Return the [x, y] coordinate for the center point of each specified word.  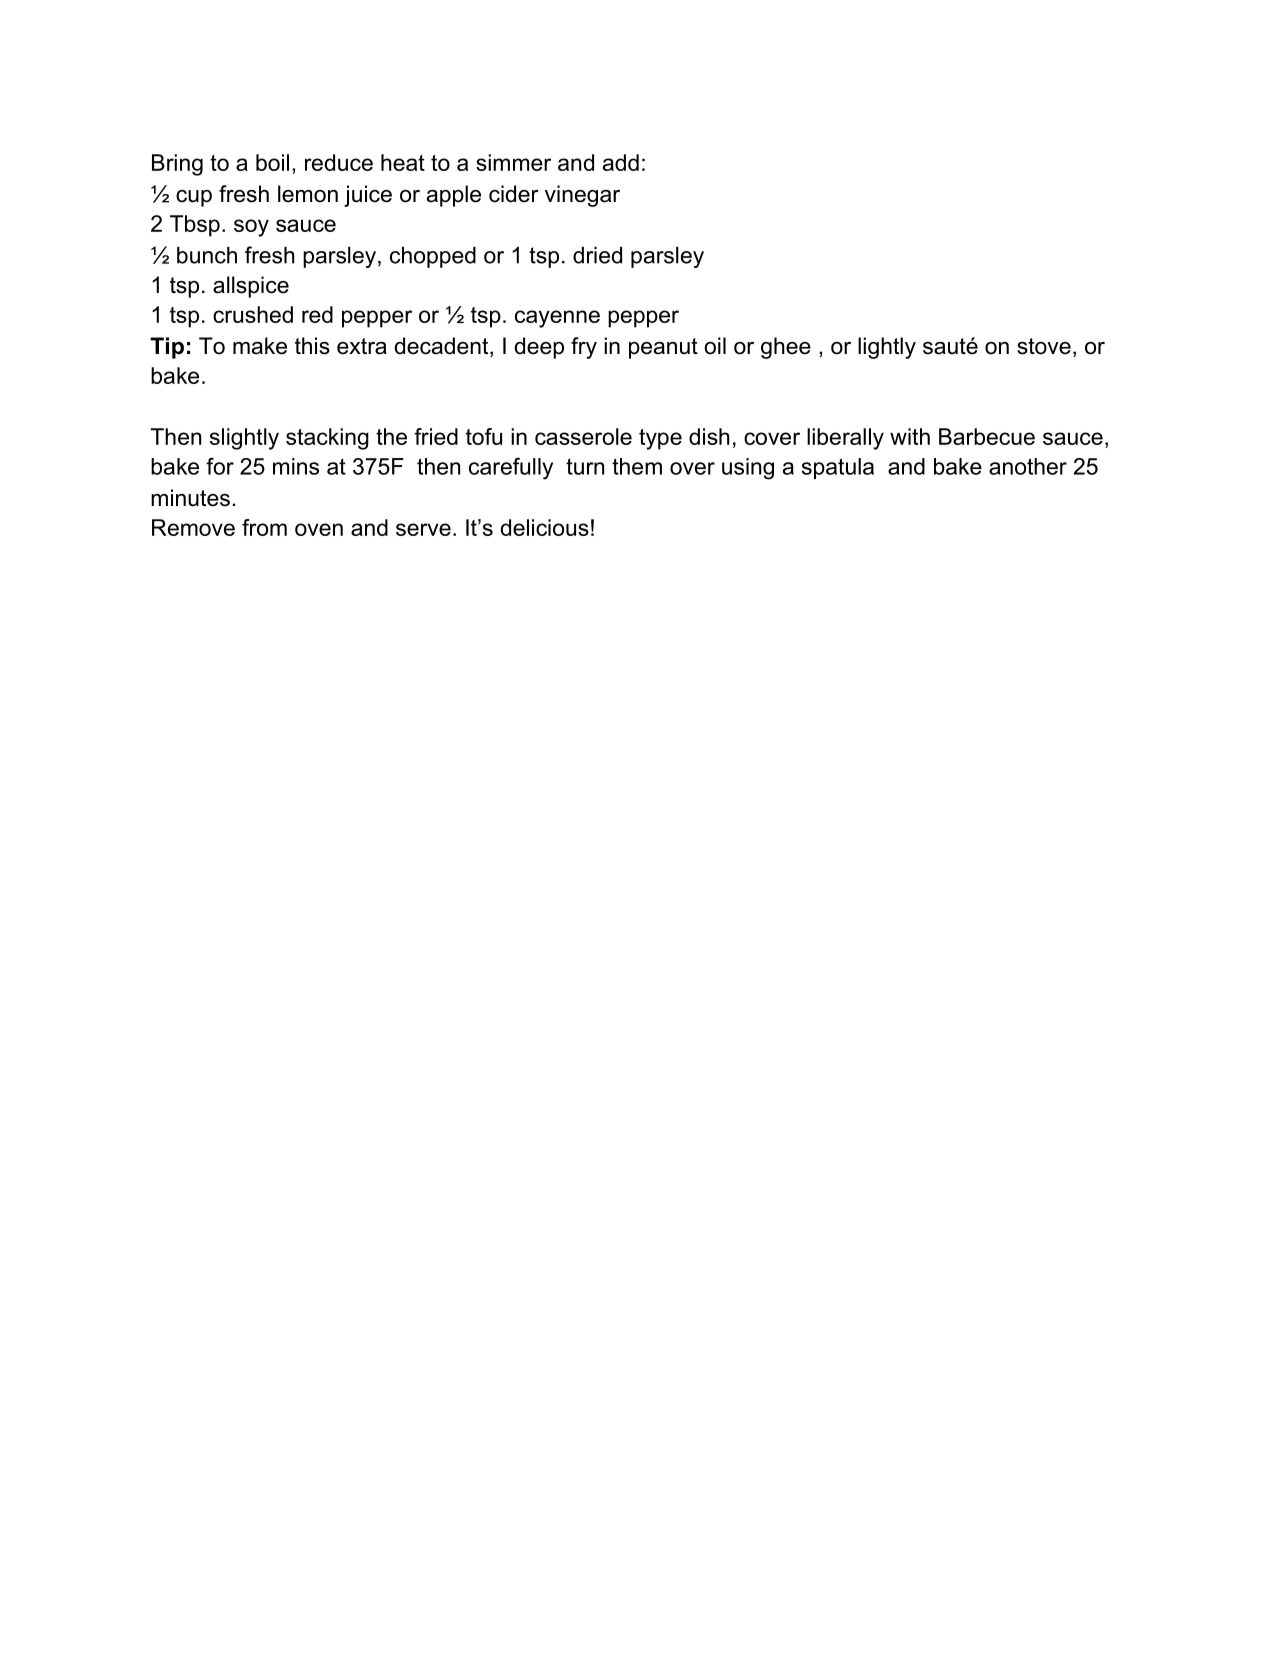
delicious [545, 527]
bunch [207, 255]
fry [584, 348]
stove [1044, 346]
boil [272, 162]
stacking [327, 439]
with [910, 436]
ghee [786, 348]
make [260, 346]
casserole [583, 436]
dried [597, 255]
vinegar [582, 196]
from [264, 527]
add [621, 162]
